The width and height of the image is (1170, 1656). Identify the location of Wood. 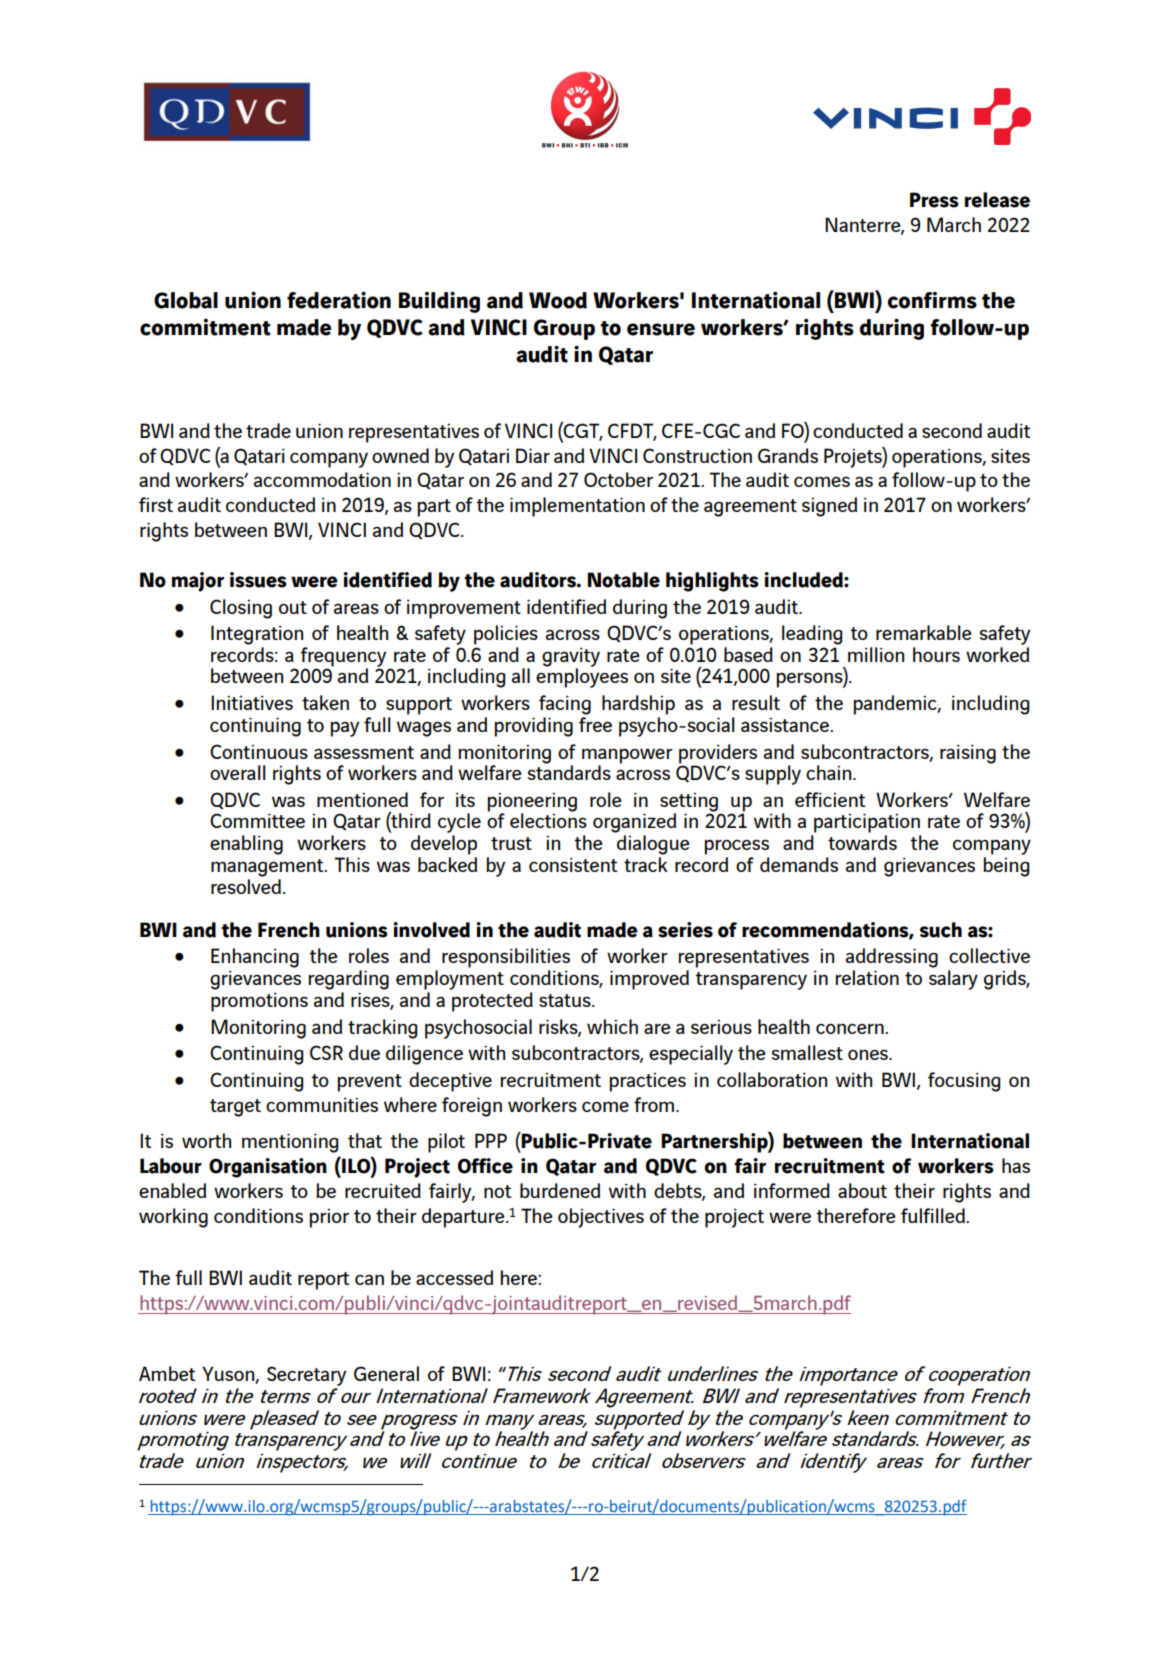
(558, 300).
